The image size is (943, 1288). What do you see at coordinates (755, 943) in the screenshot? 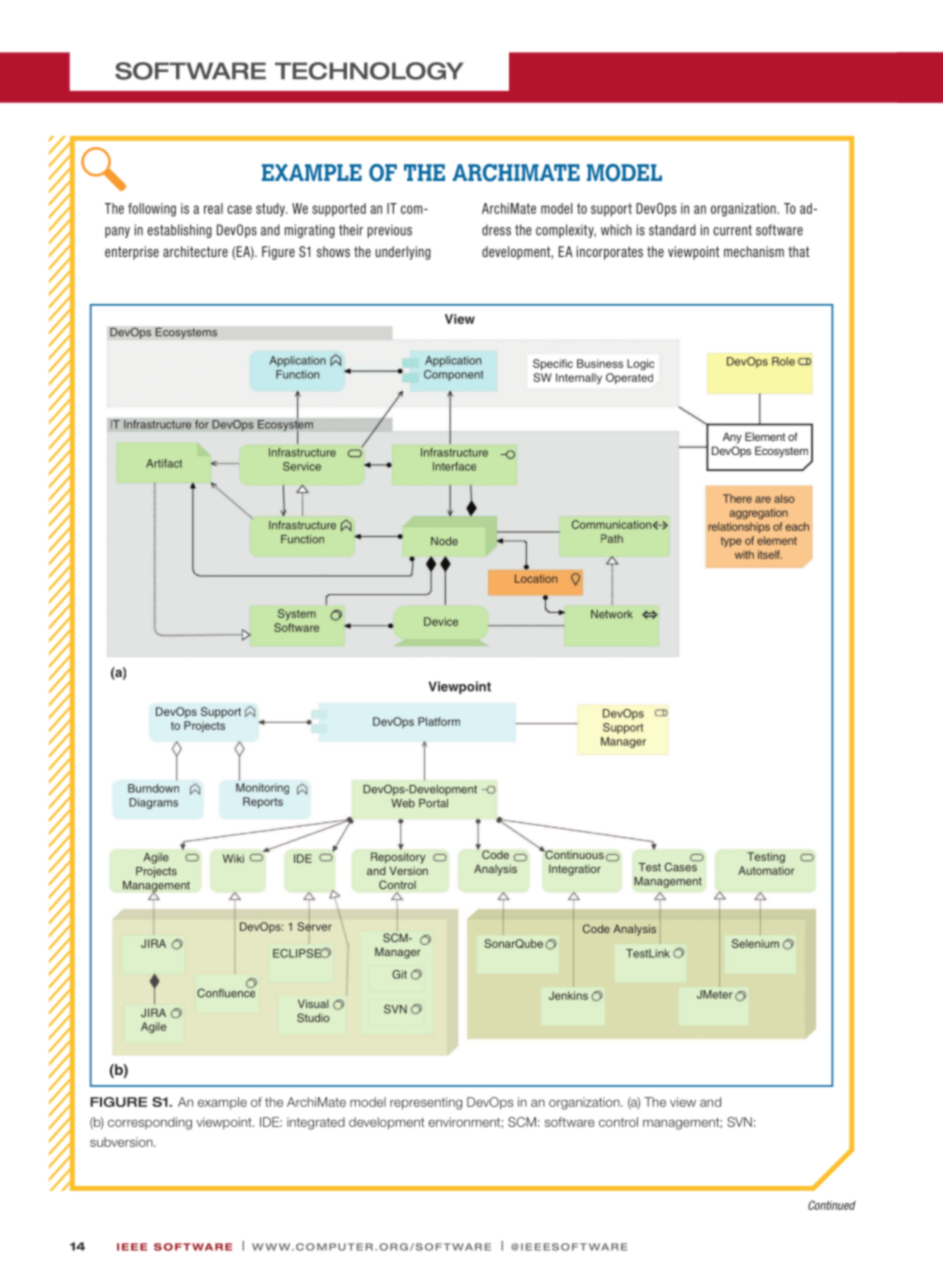
I see `Selenium` at bounding box center [755, 943].
